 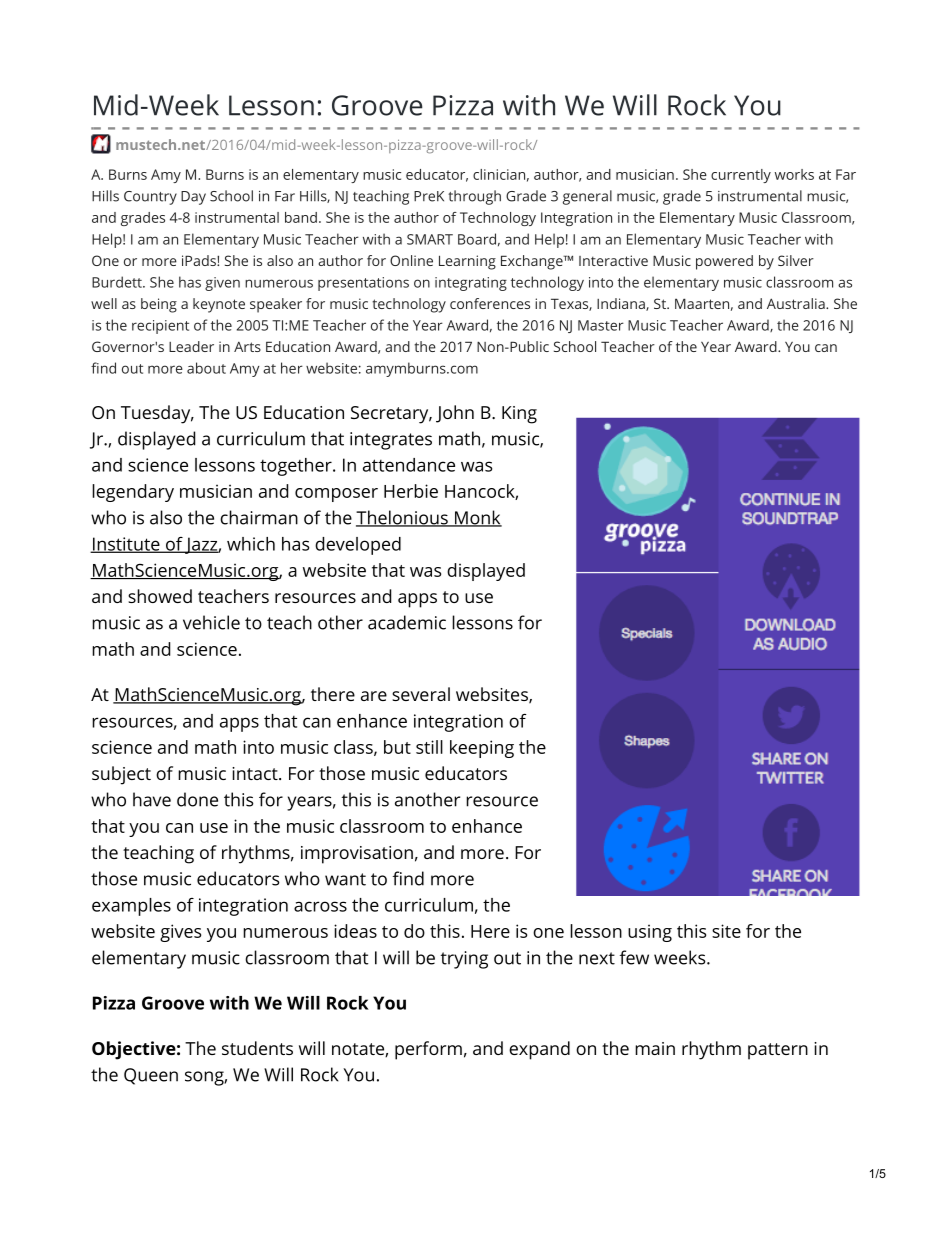 I want to click on Country, so click(x=150, y=198).
